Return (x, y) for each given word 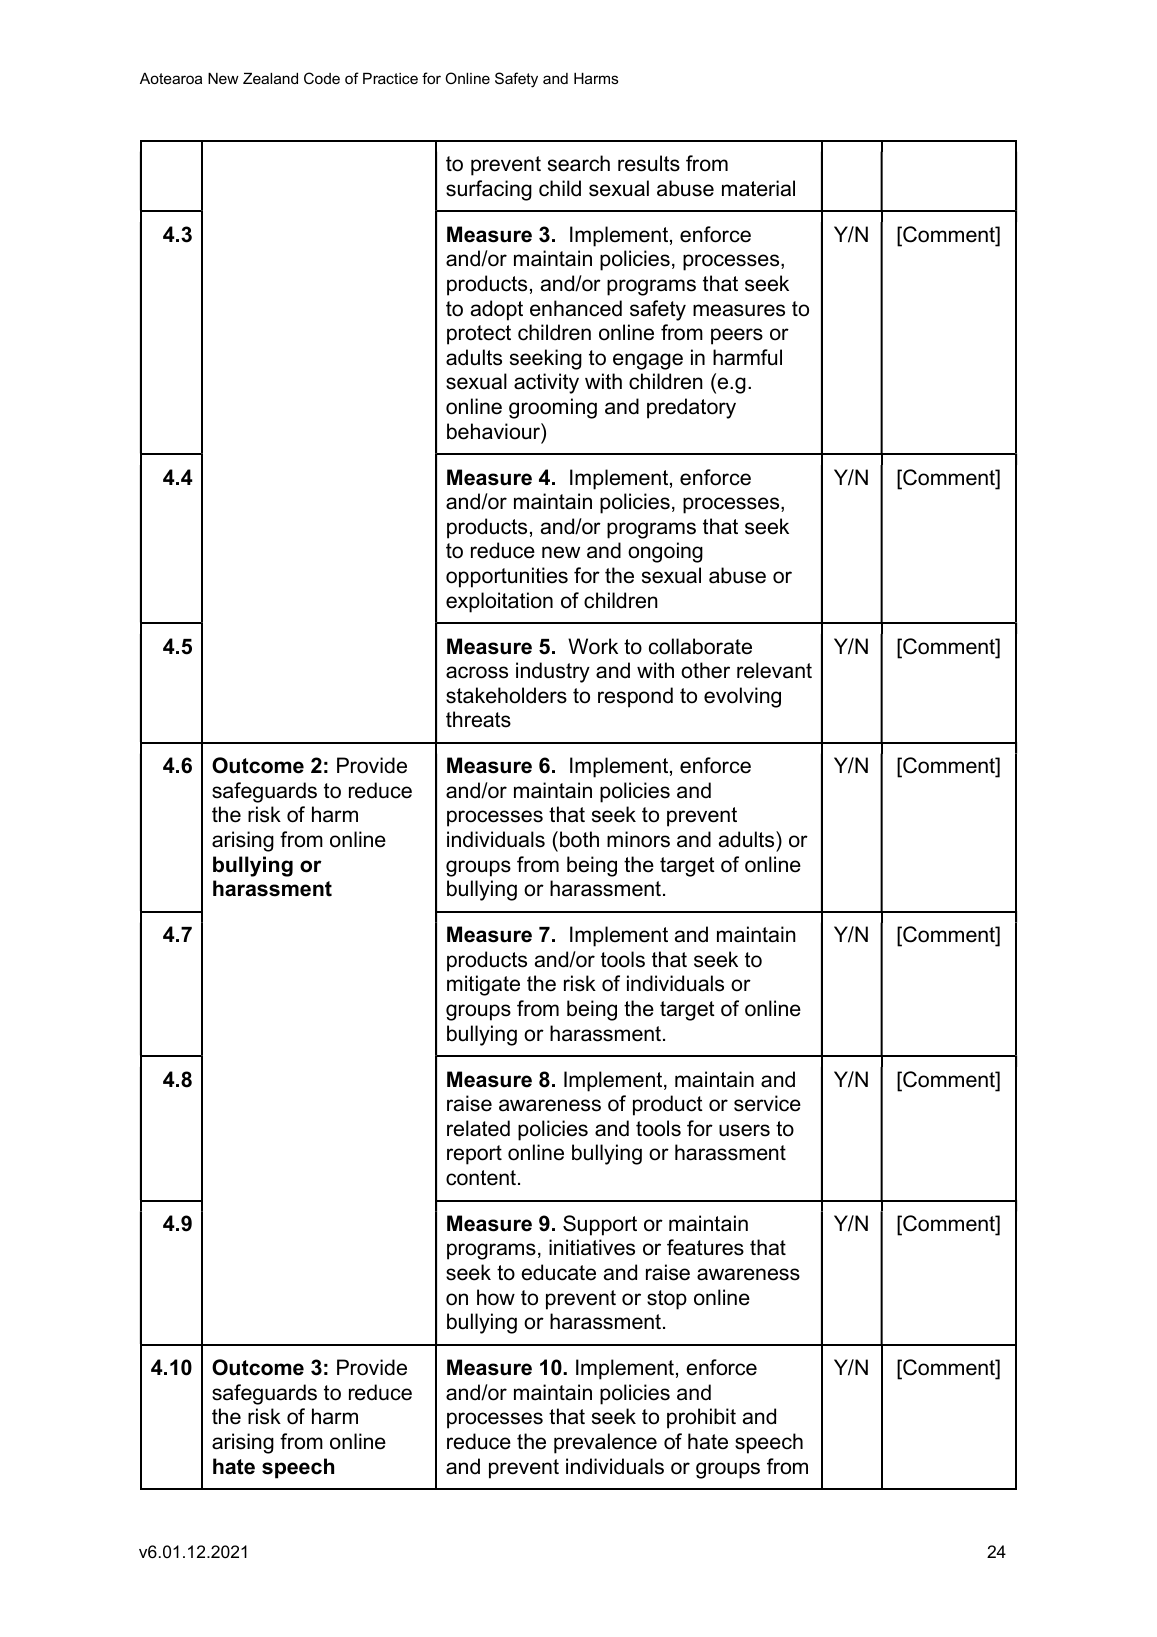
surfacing (489, 190)
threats (478, 719)
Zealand (270, 78)
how (496, 1297)
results (649, 163)
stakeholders (506, 695)
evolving (742, 697)
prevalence (605, 1443)
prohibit (701, 1418)
